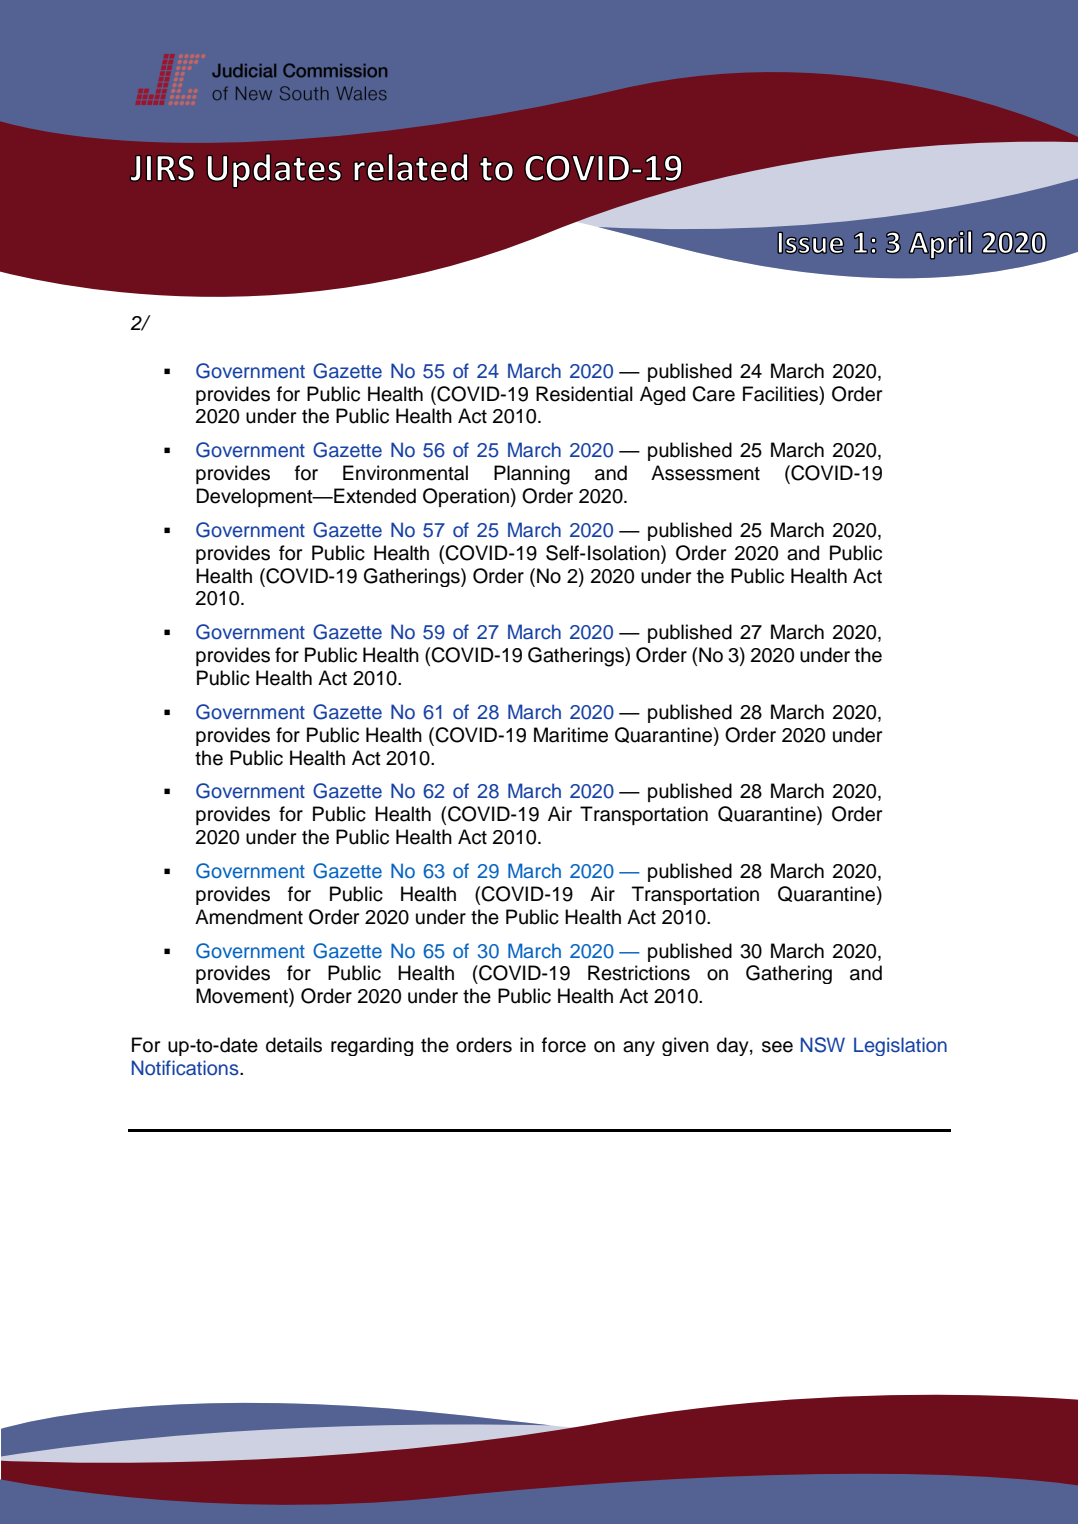 The height and width of the page is (1524, 1078). I want to click on Amendment, so click(249, 917).
